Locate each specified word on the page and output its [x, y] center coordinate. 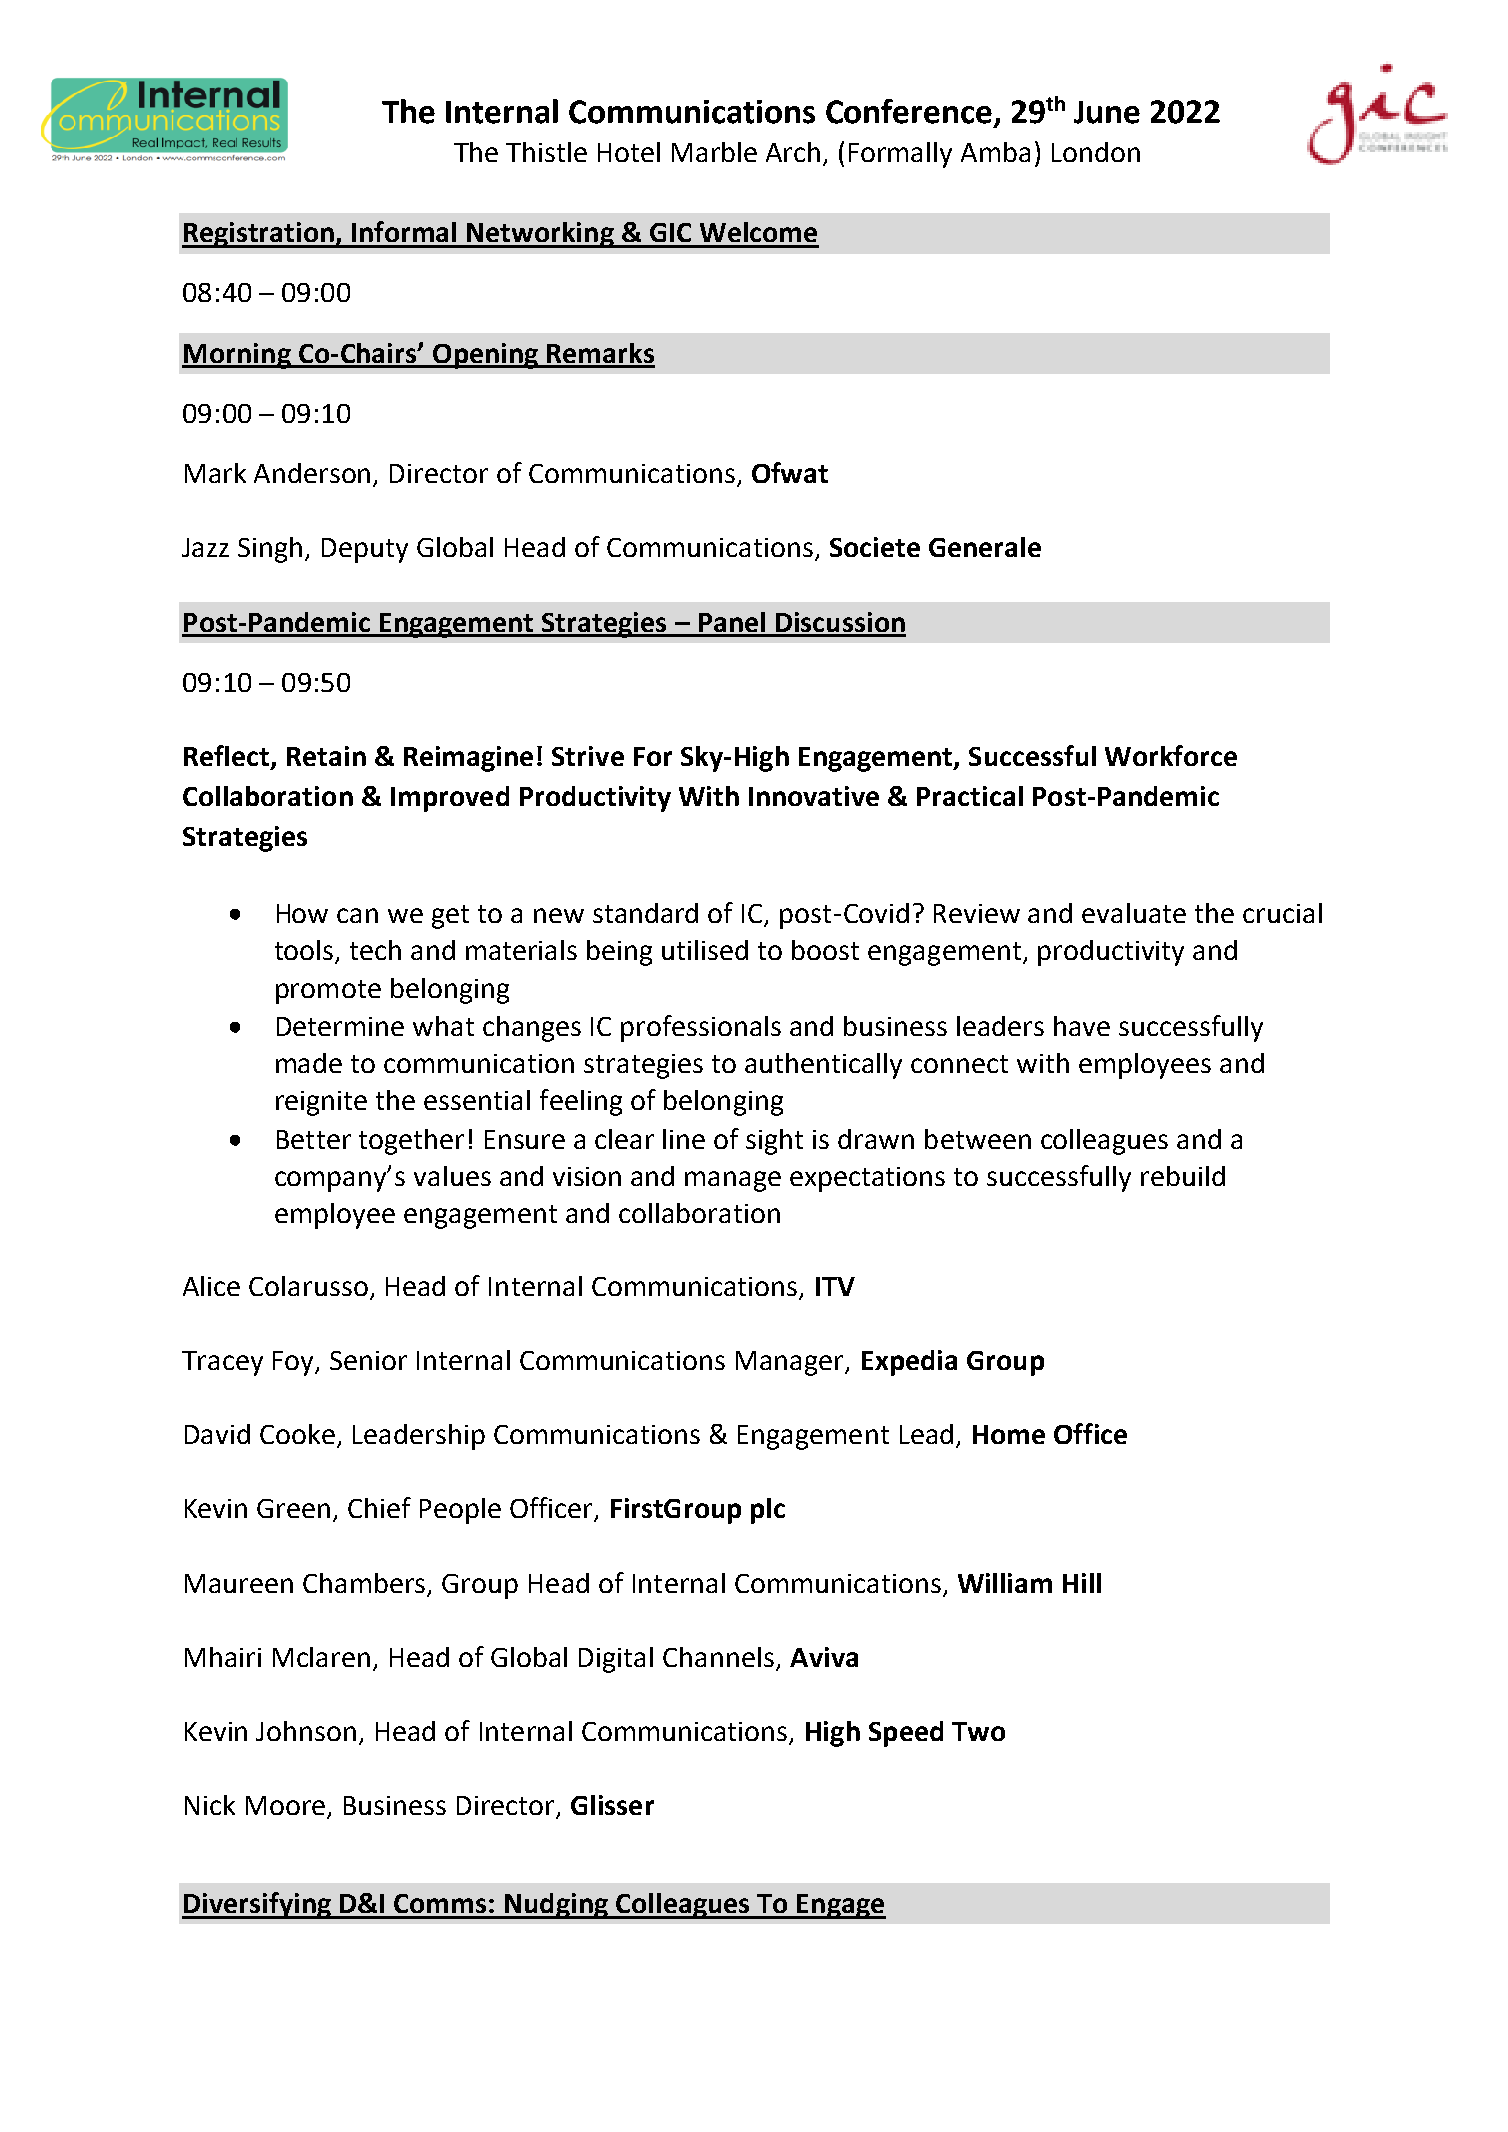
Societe [875, 547]
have [1082, 1026]
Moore [285, 1805]
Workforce [1171, 755]
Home [1009, 1434]
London [1096, 152]
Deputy [365, 550]
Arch [793, 152]
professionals [701, 1028]
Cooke [299, 1435]
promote [328, 992]
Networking [540, 235]
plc [768, 1511]
